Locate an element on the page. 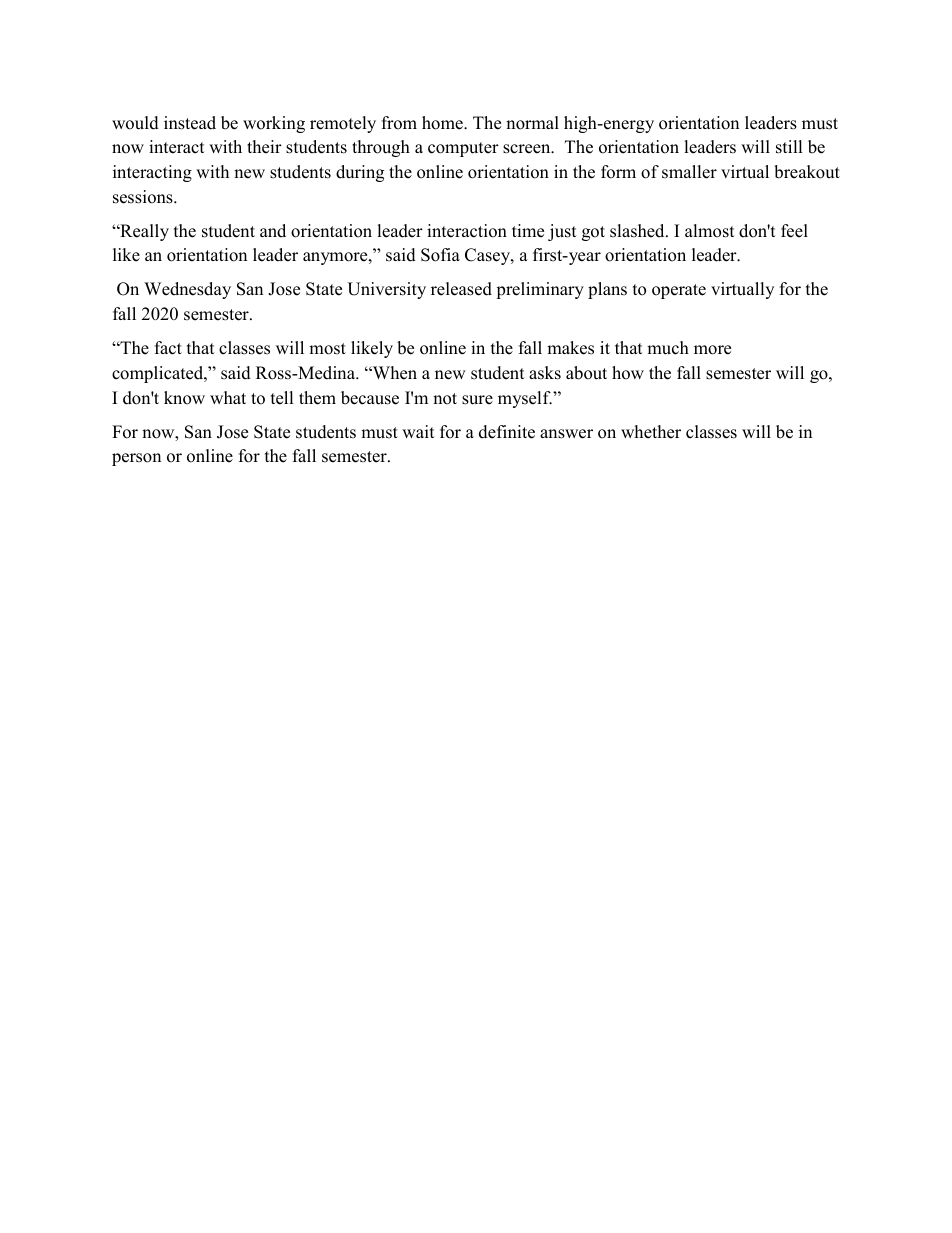 Image resolution: width=952 pixels, height=1233 pixels. instead is located at coordinates (190, 123).
